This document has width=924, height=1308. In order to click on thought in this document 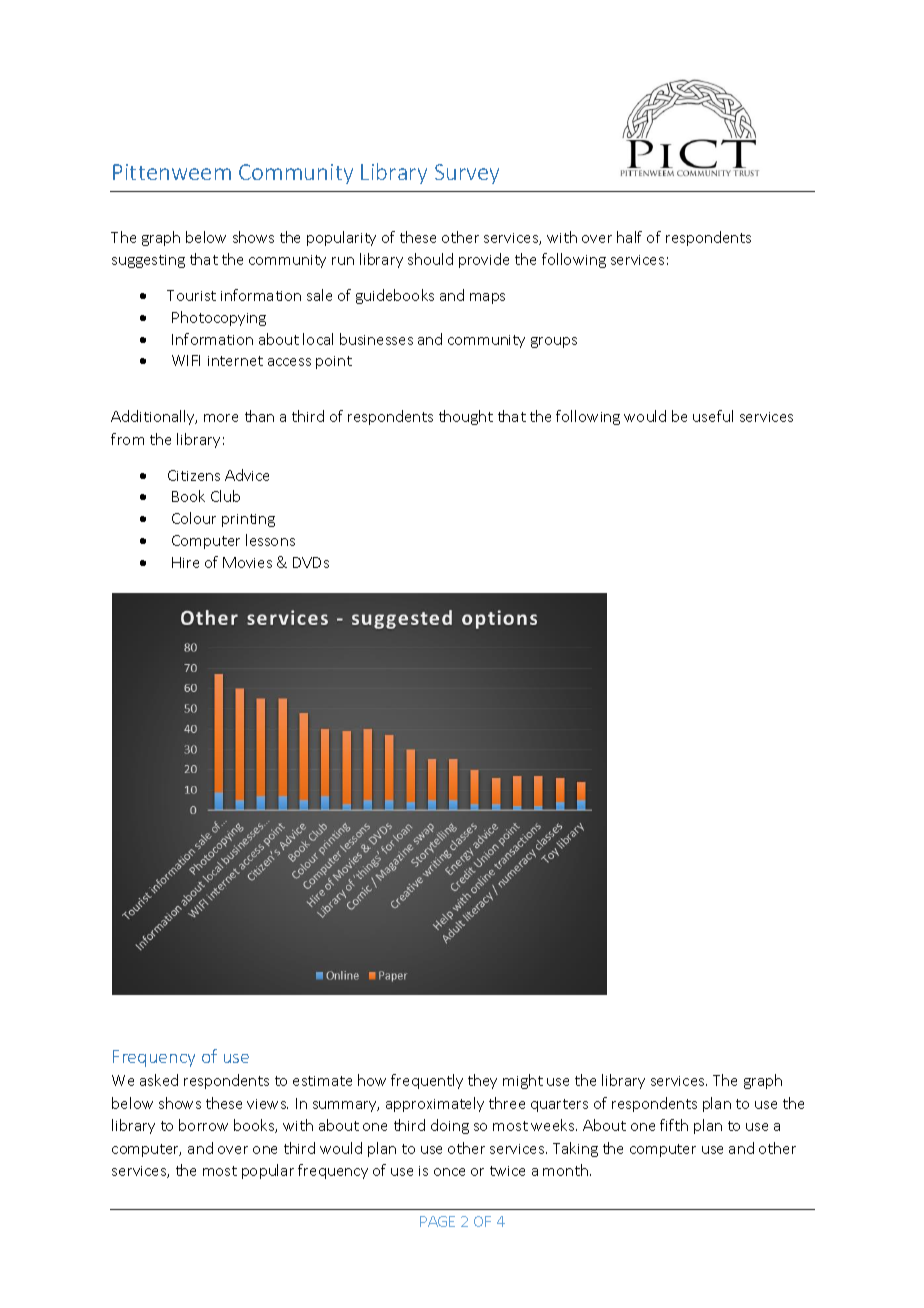, I will do `click(466, 417)`.
